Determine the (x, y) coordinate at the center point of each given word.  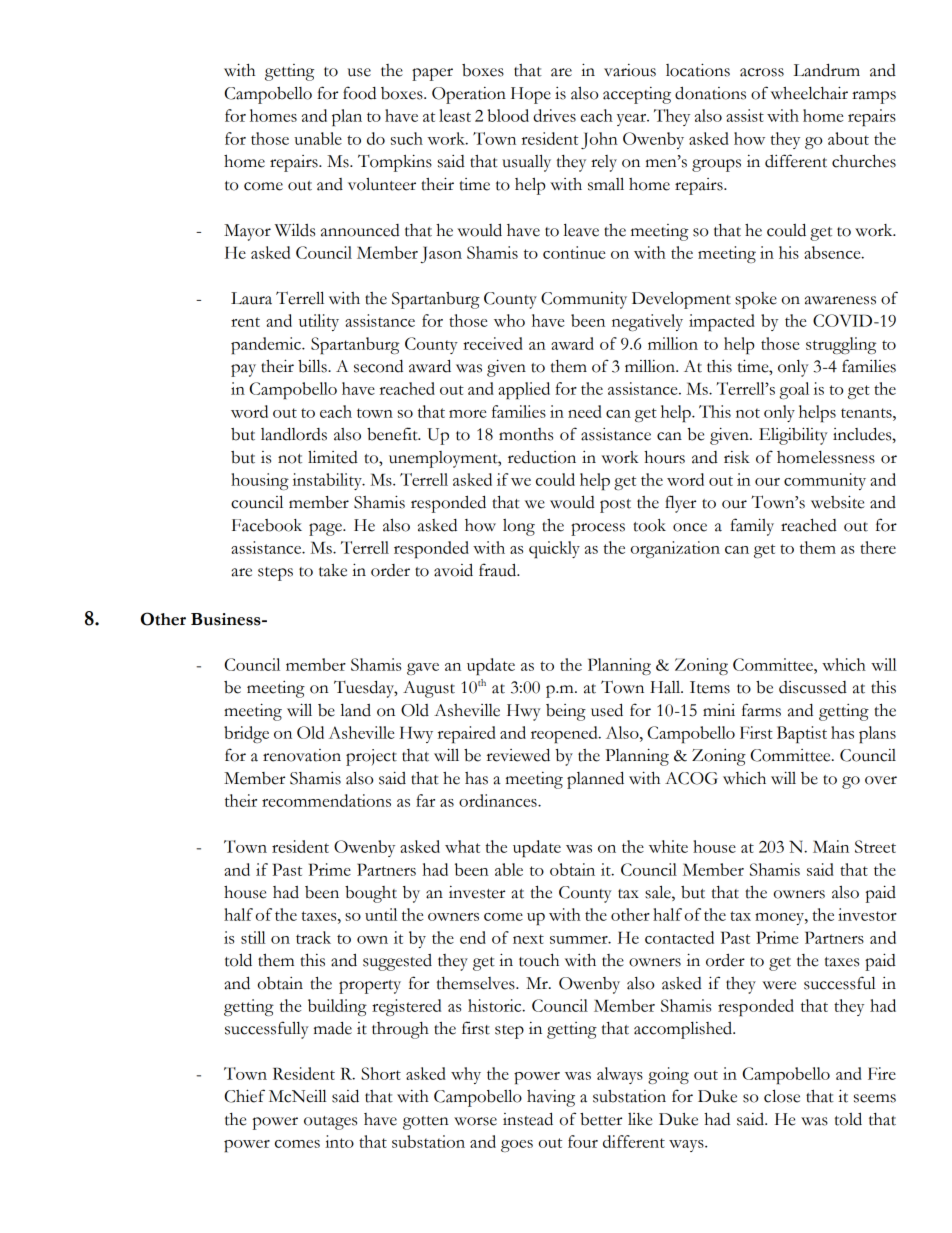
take (333, 570)
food (359, 93)
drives (554, 115)
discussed (813, 687)
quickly (554, 550)
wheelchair (809, 93)
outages (330, 1123)
